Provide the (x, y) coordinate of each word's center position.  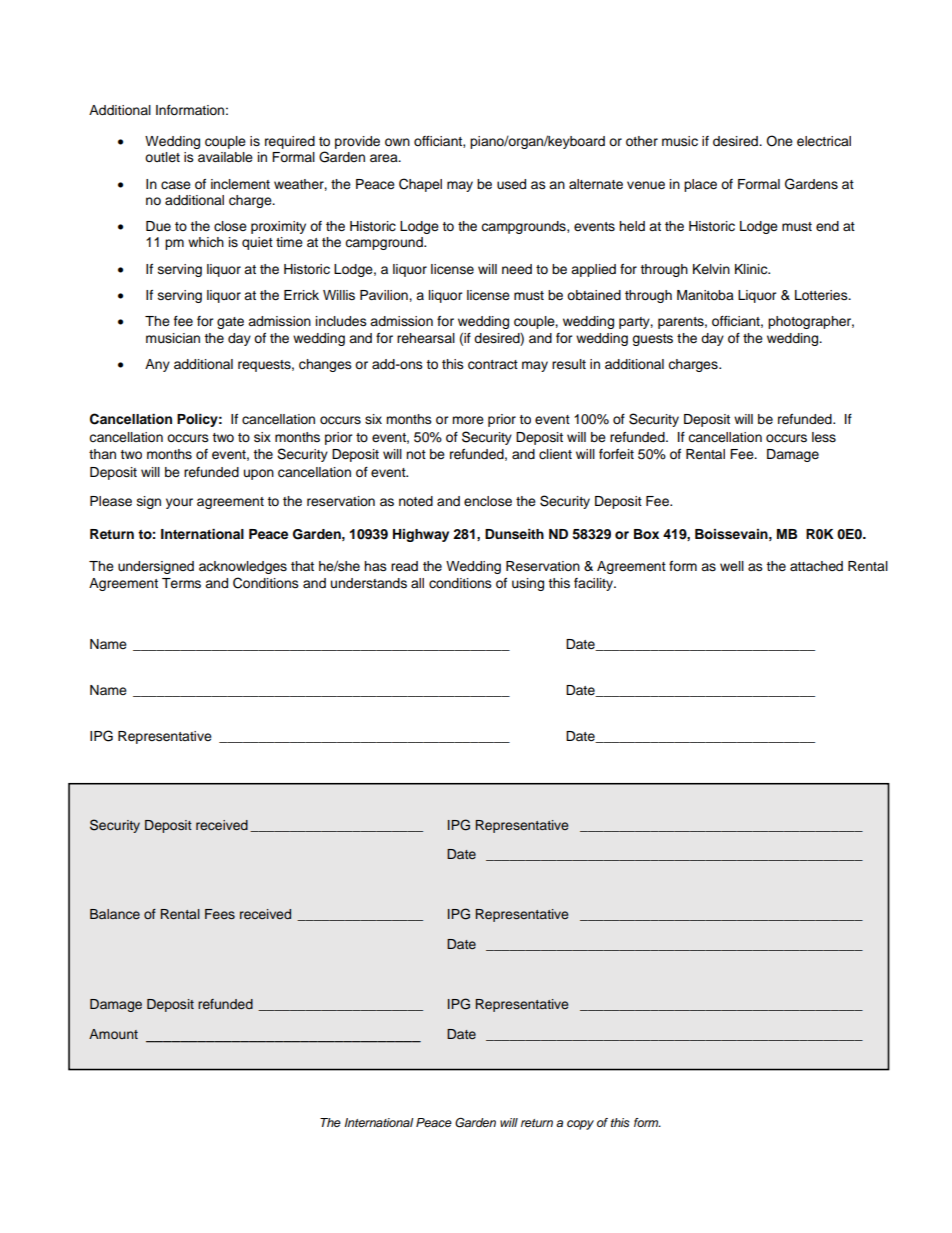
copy (580, 1125)
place (700, 185)
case (176, 185)
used (511, 184)
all (417, 583)
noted (416, 501)
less (824, 437)
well (732, 566)
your (179, 503)
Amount (113, 1034)
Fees (220, 914)
